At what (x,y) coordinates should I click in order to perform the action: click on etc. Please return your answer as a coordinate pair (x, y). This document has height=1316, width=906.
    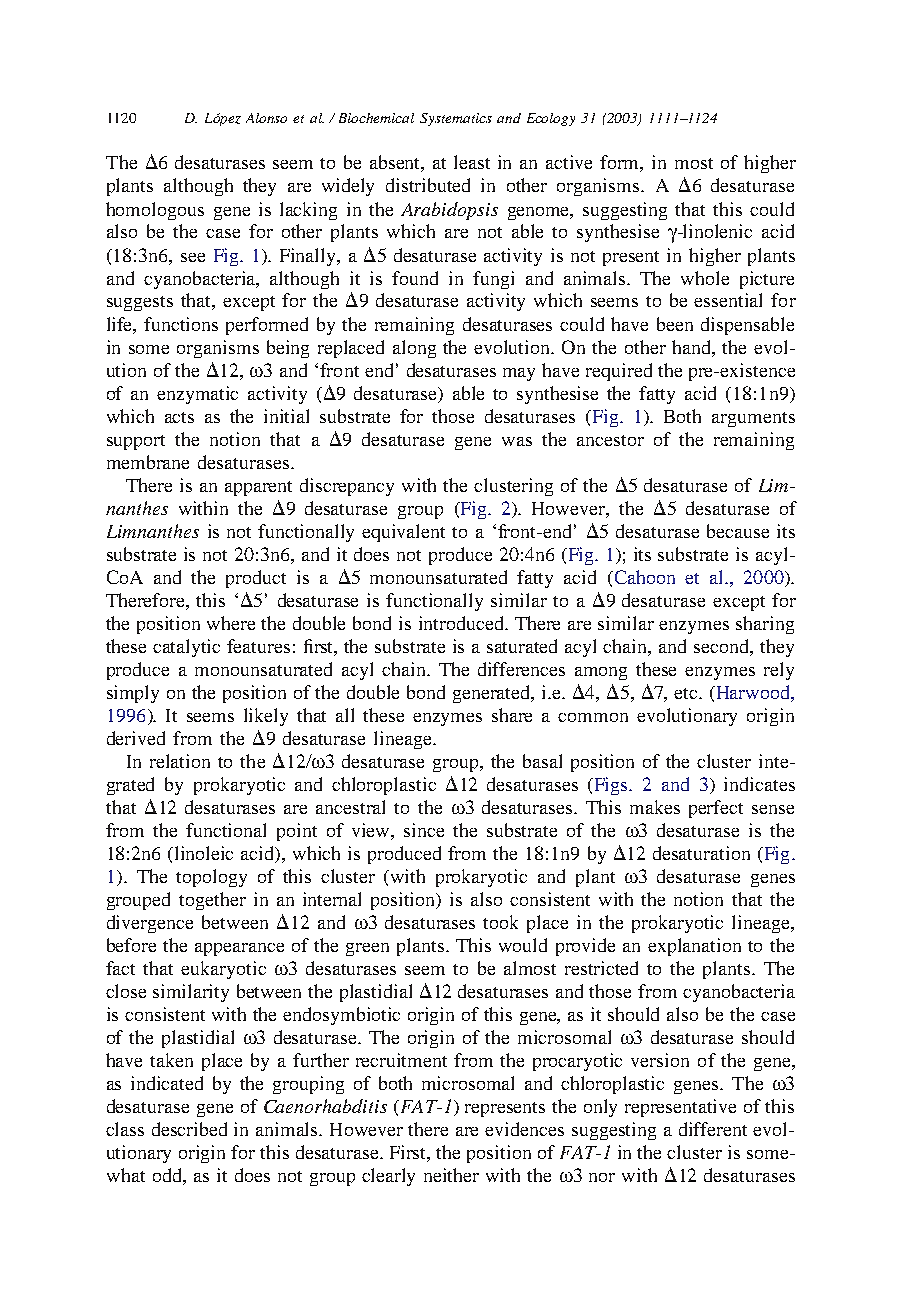
    Looking at the image, I should click on (687, 693).
